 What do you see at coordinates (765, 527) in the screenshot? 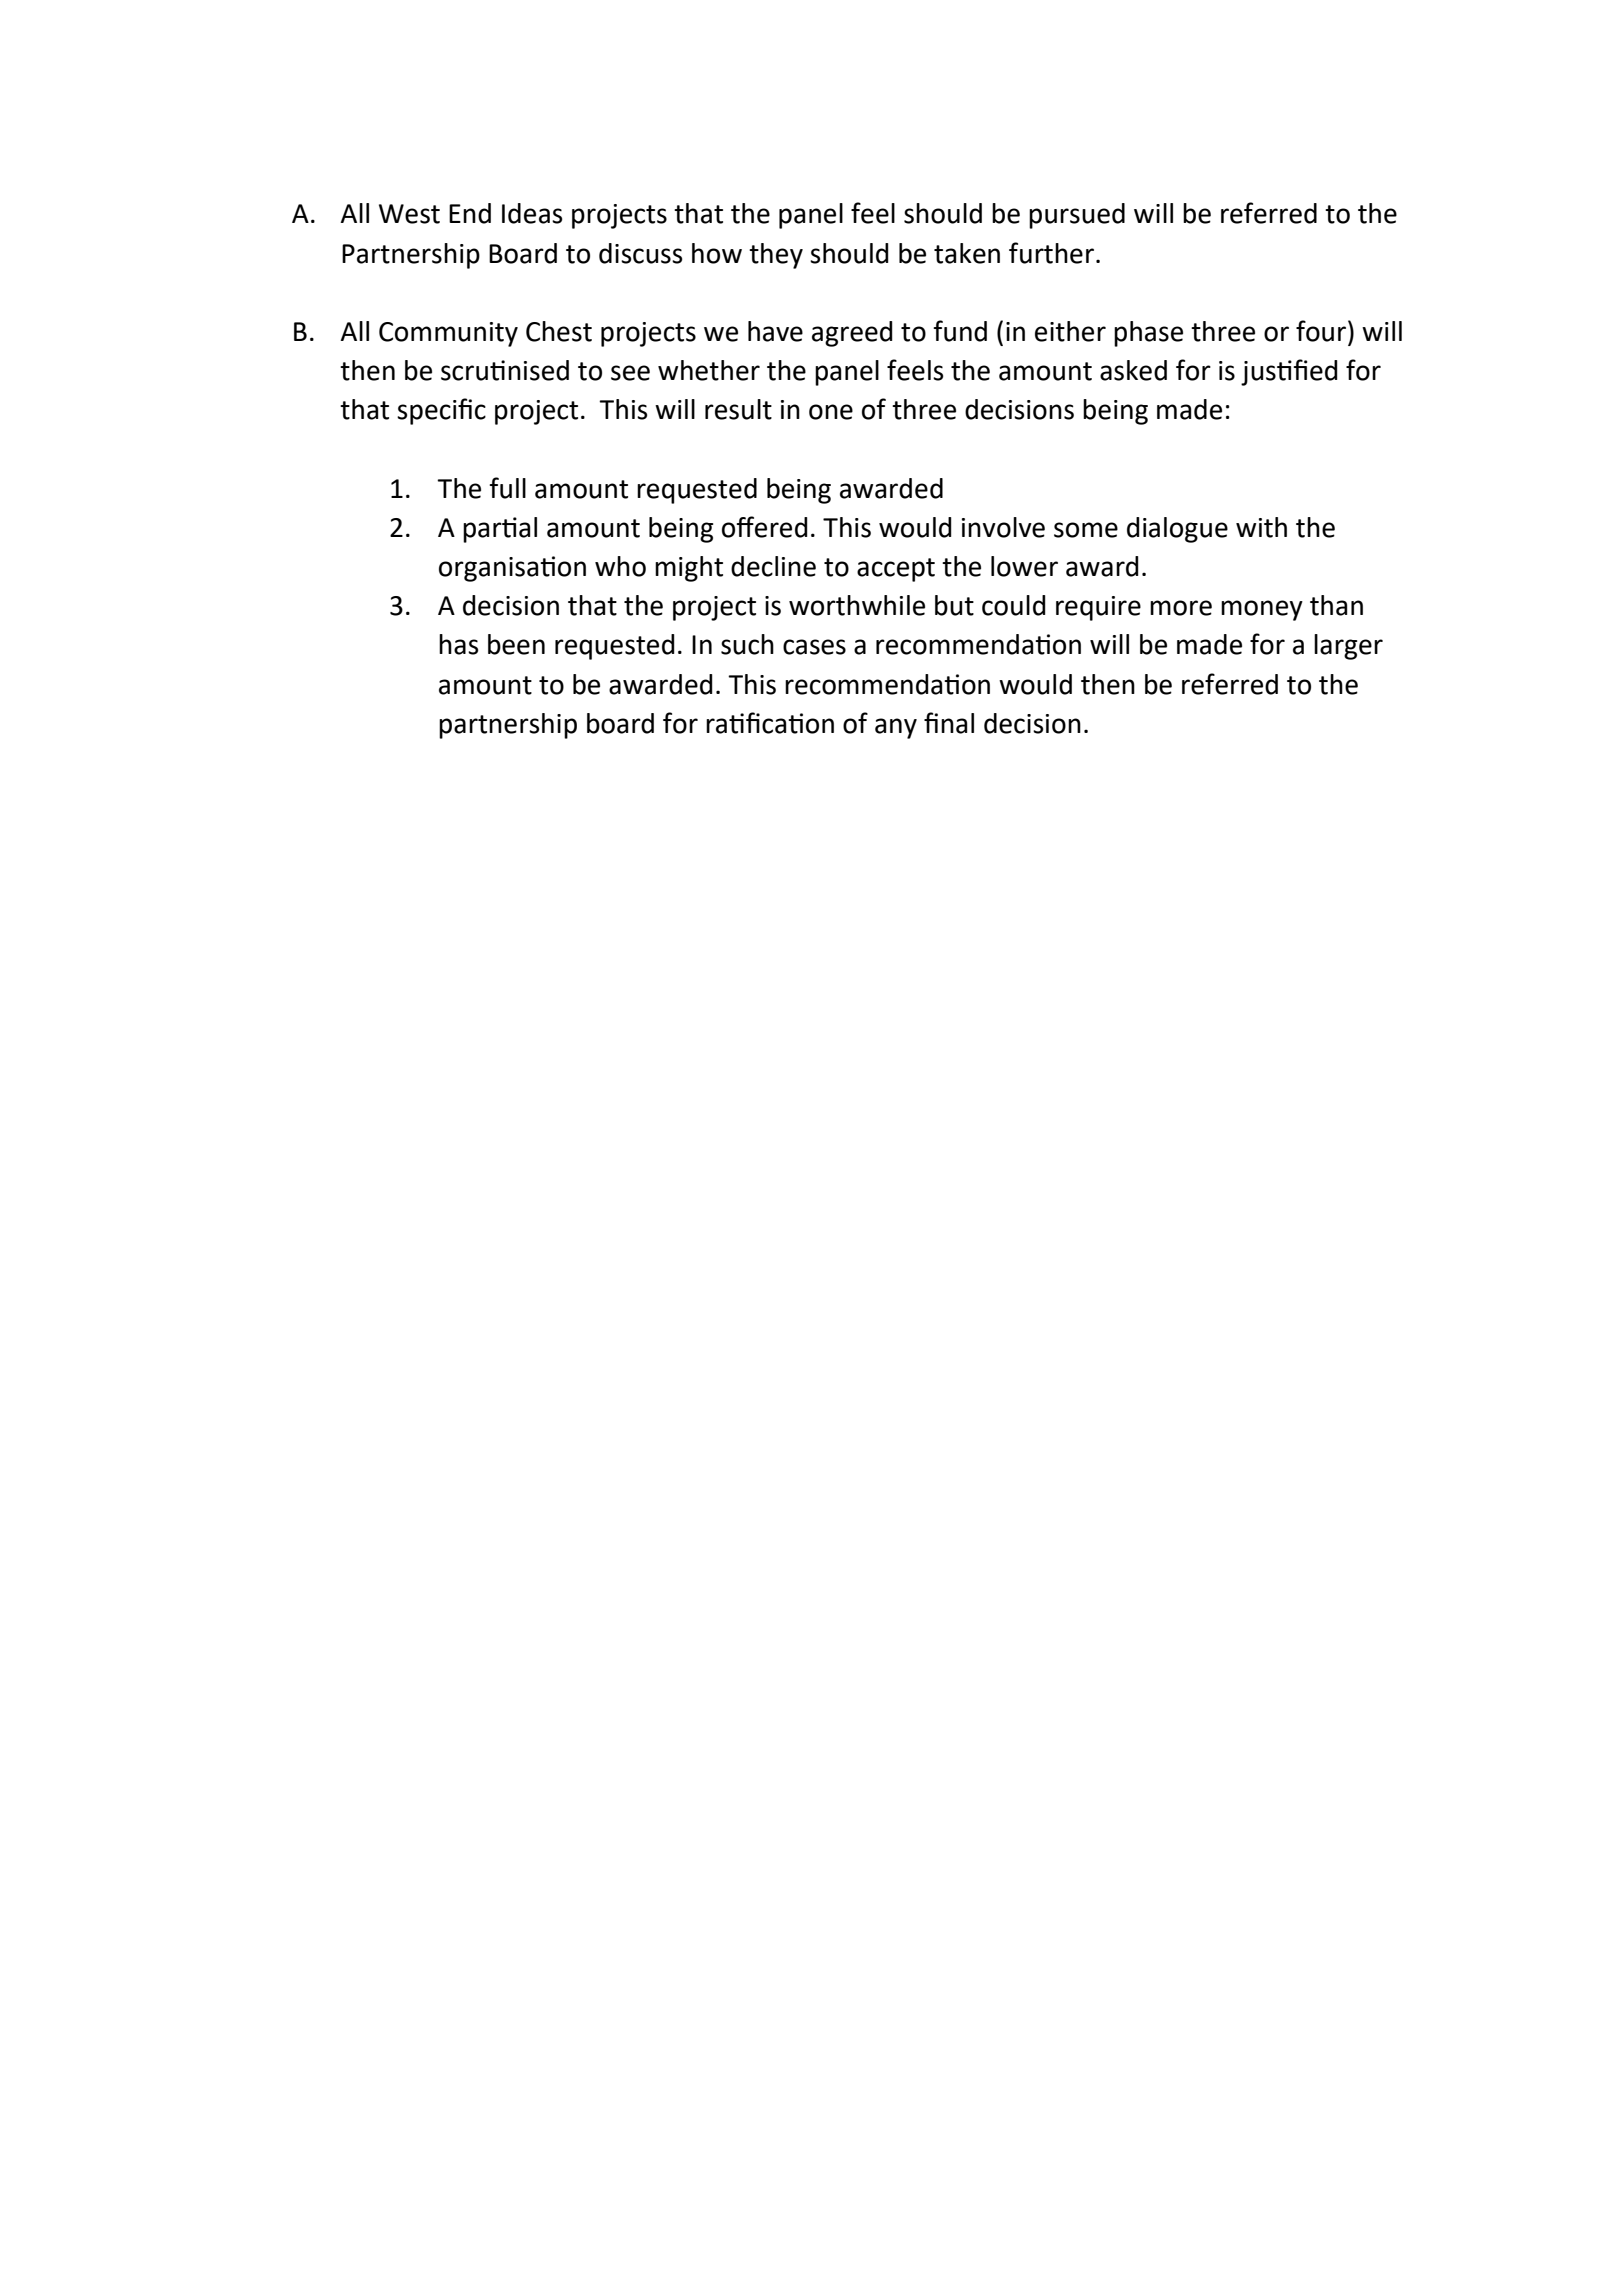
I see `offered` at bounding box center [765, 527].
